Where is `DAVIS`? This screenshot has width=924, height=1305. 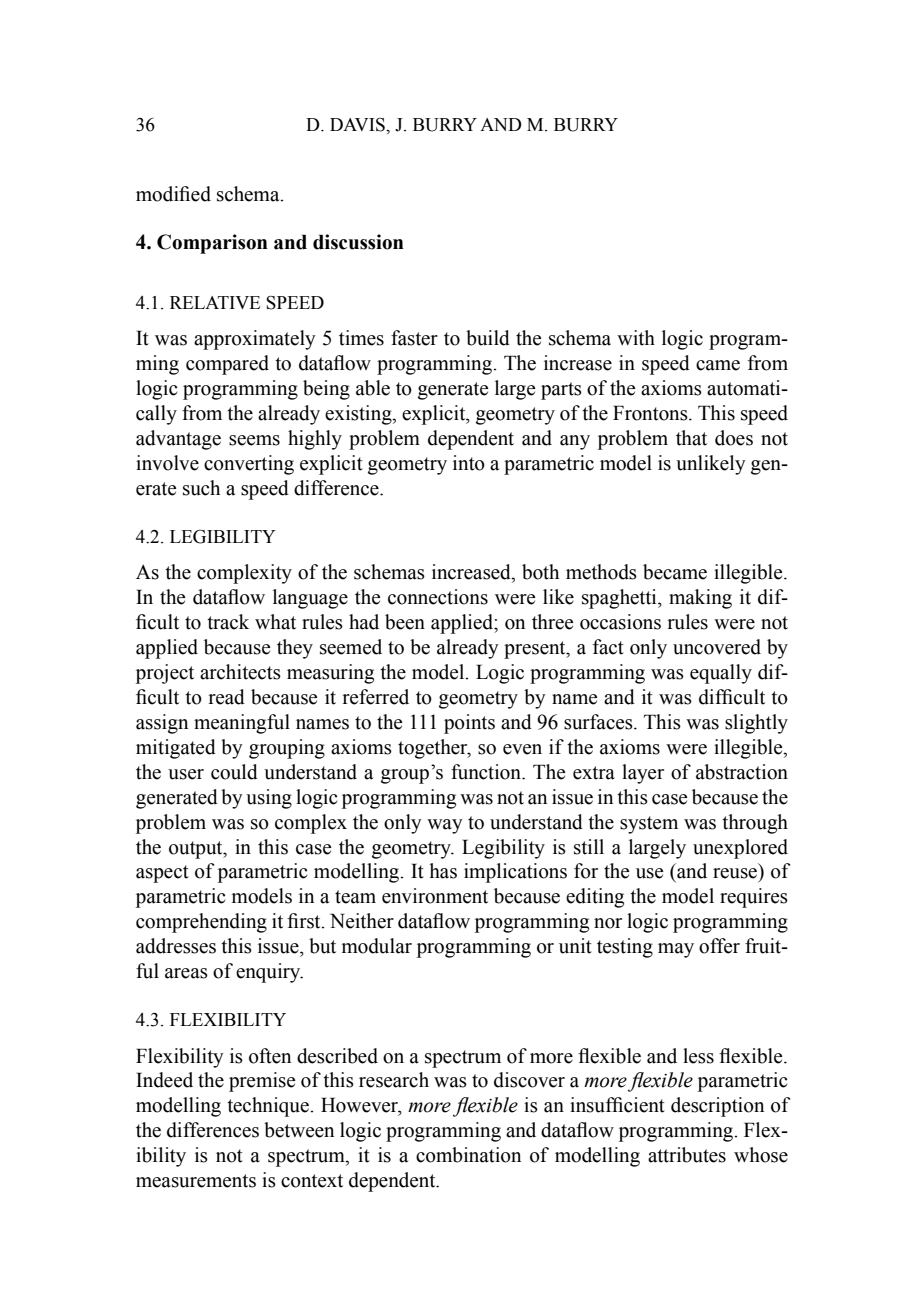
DAVIS is located at coordinates (358, 125).
